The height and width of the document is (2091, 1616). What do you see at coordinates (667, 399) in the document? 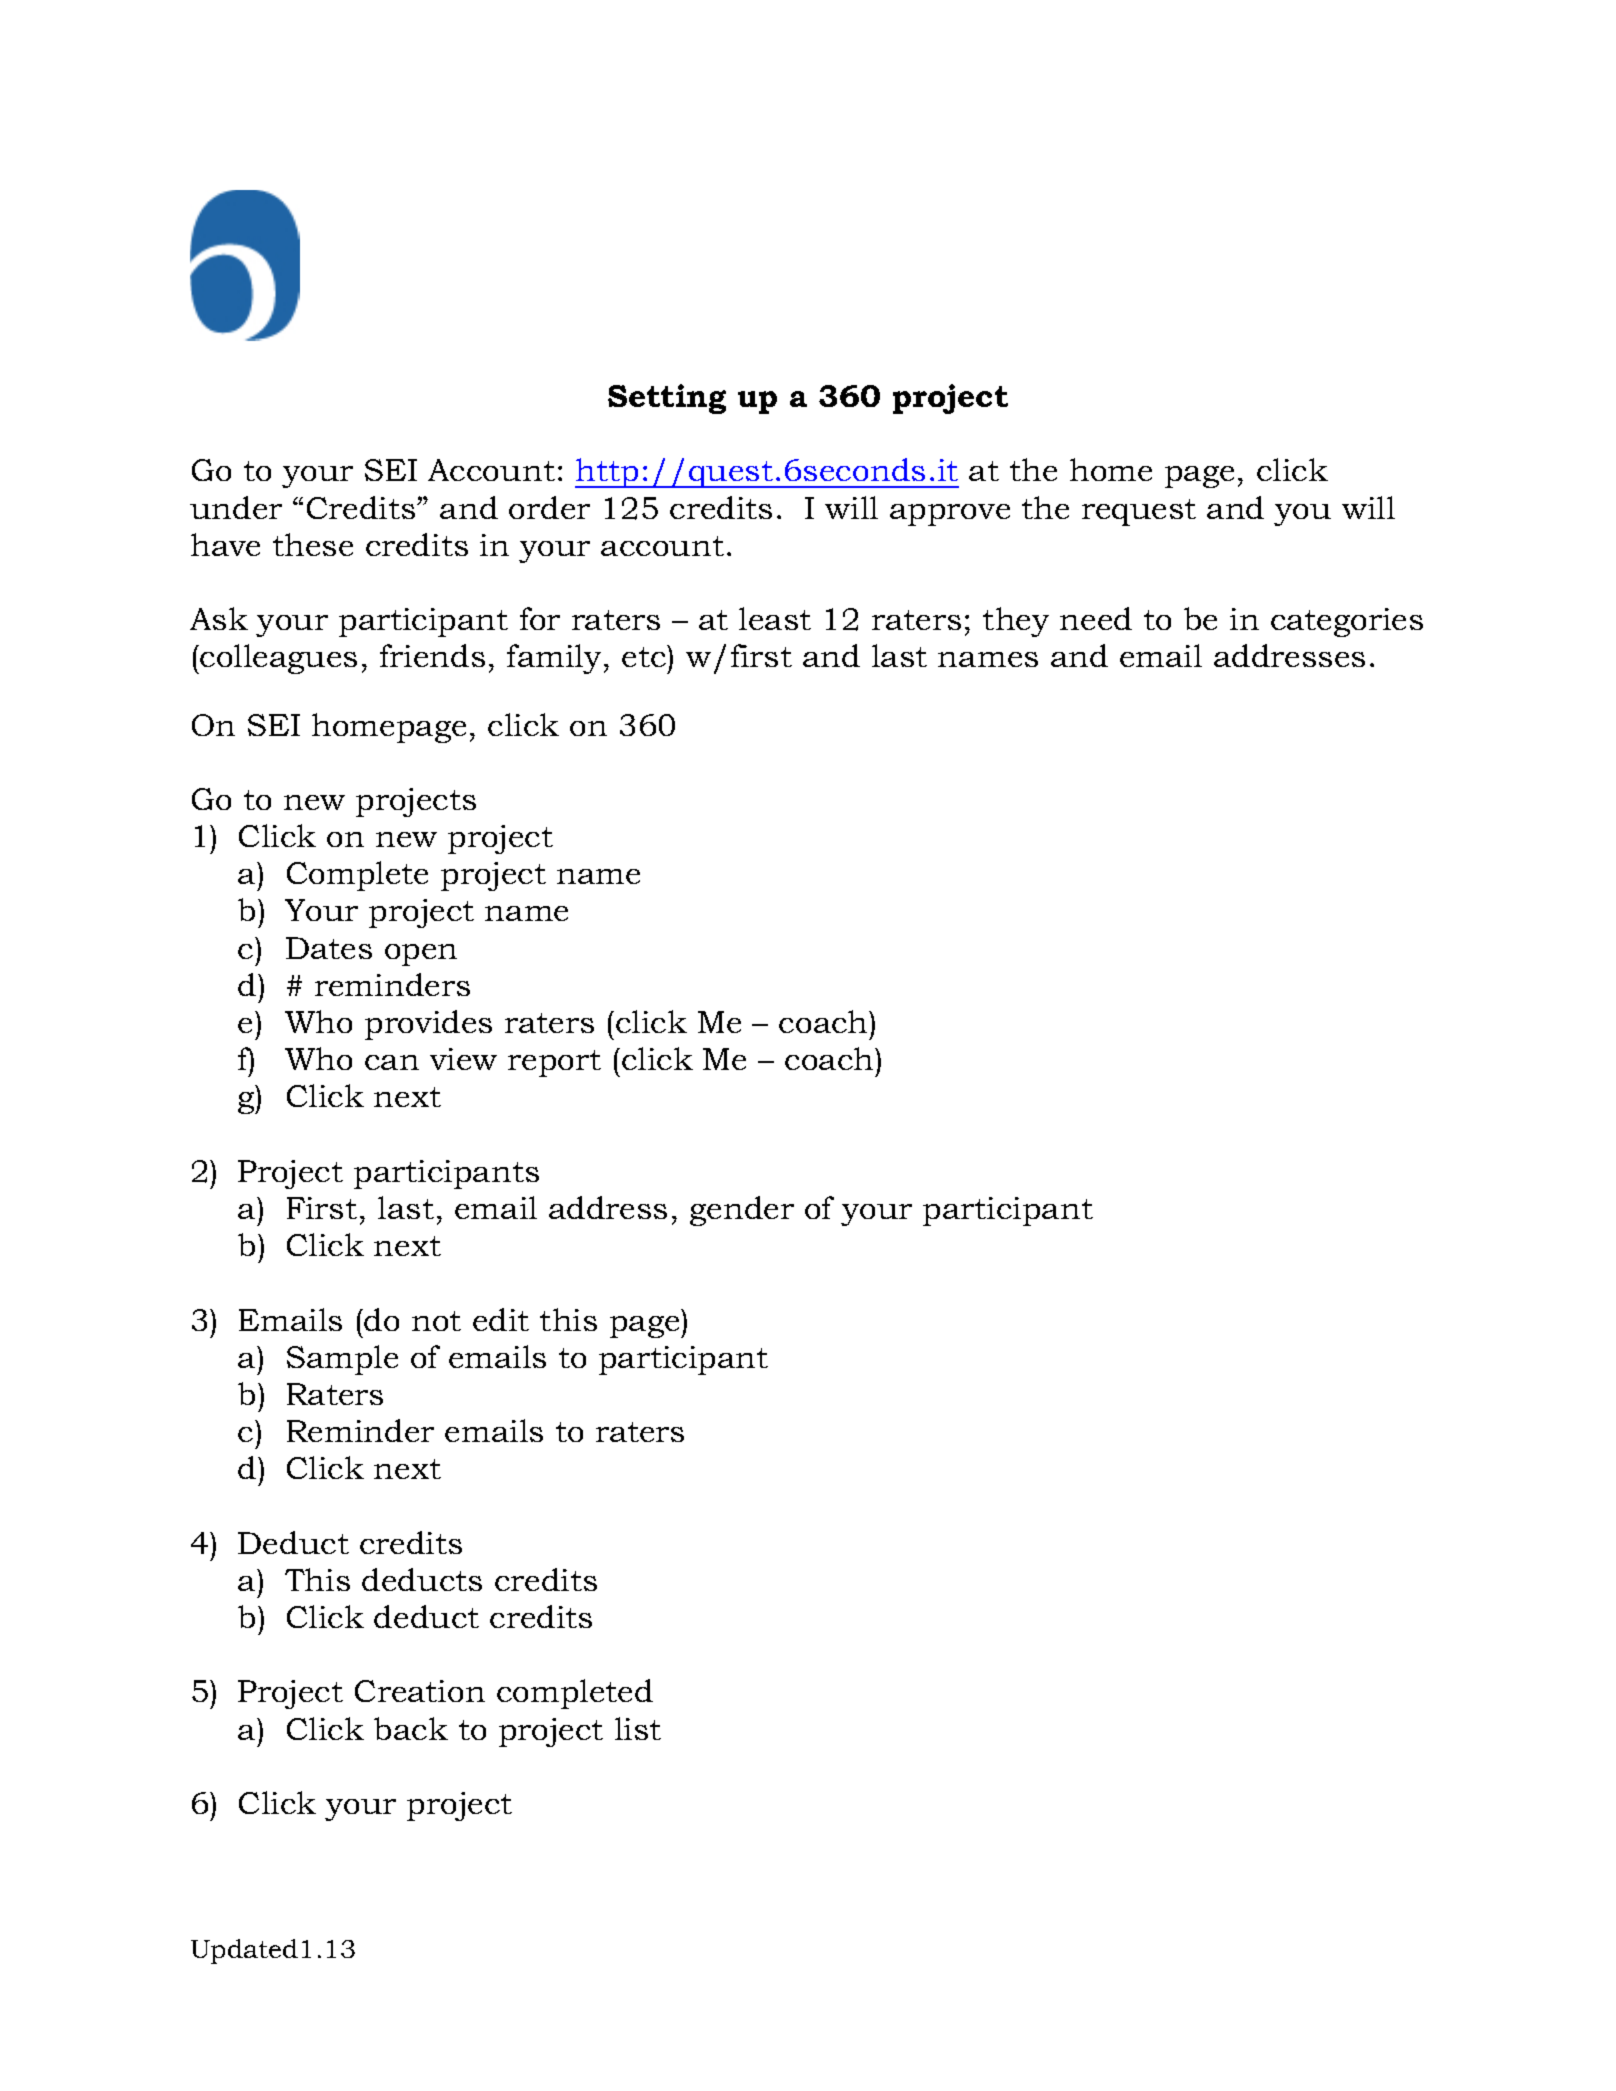
I see `Setting` at bounding box center [667, 399].
